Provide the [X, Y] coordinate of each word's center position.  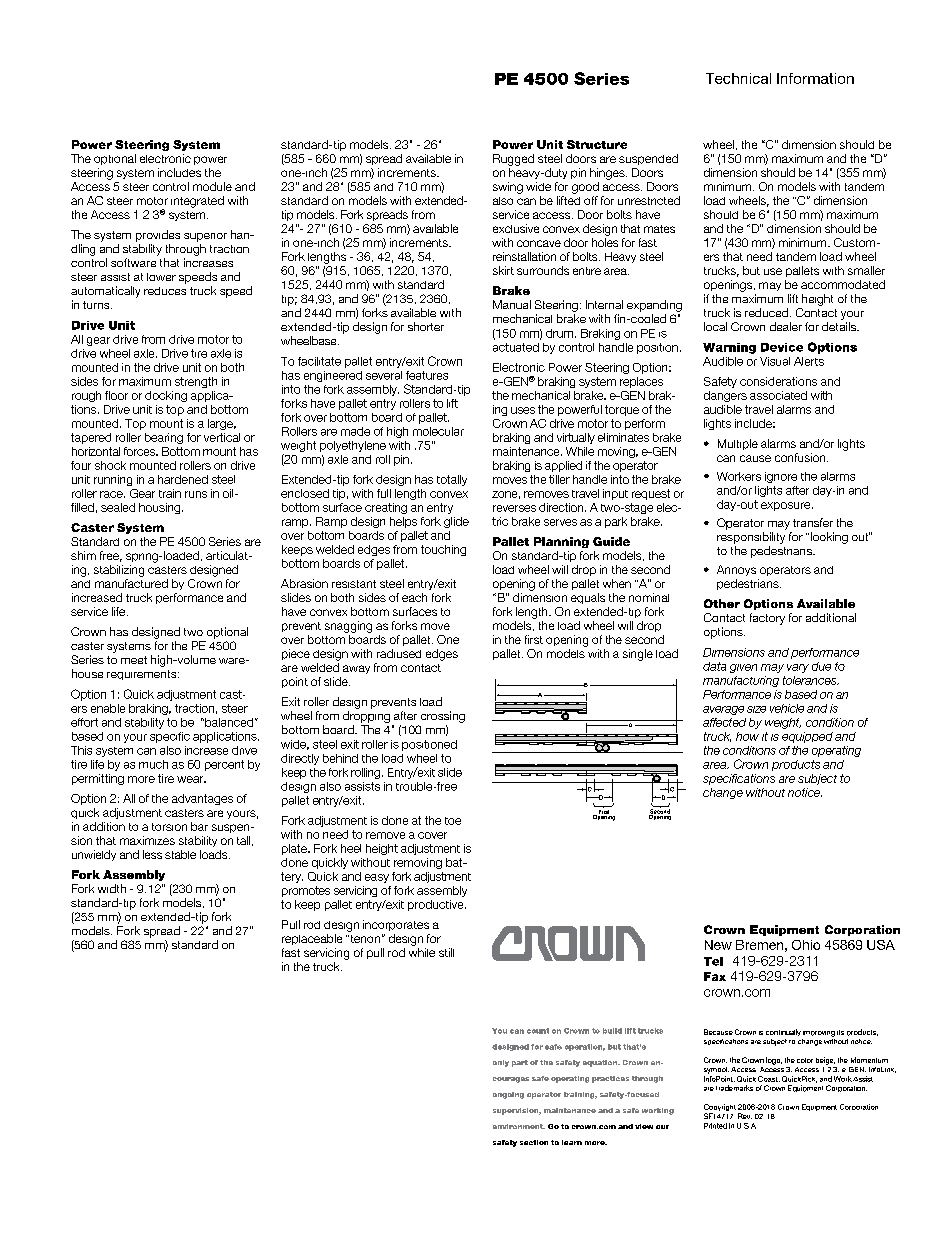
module [212, 186]
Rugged [513, 160]
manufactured [131, 583]
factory [767, 619]
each [414, 597]
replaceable [312, 939]
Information [815, 78]
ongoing [508, 1095]
